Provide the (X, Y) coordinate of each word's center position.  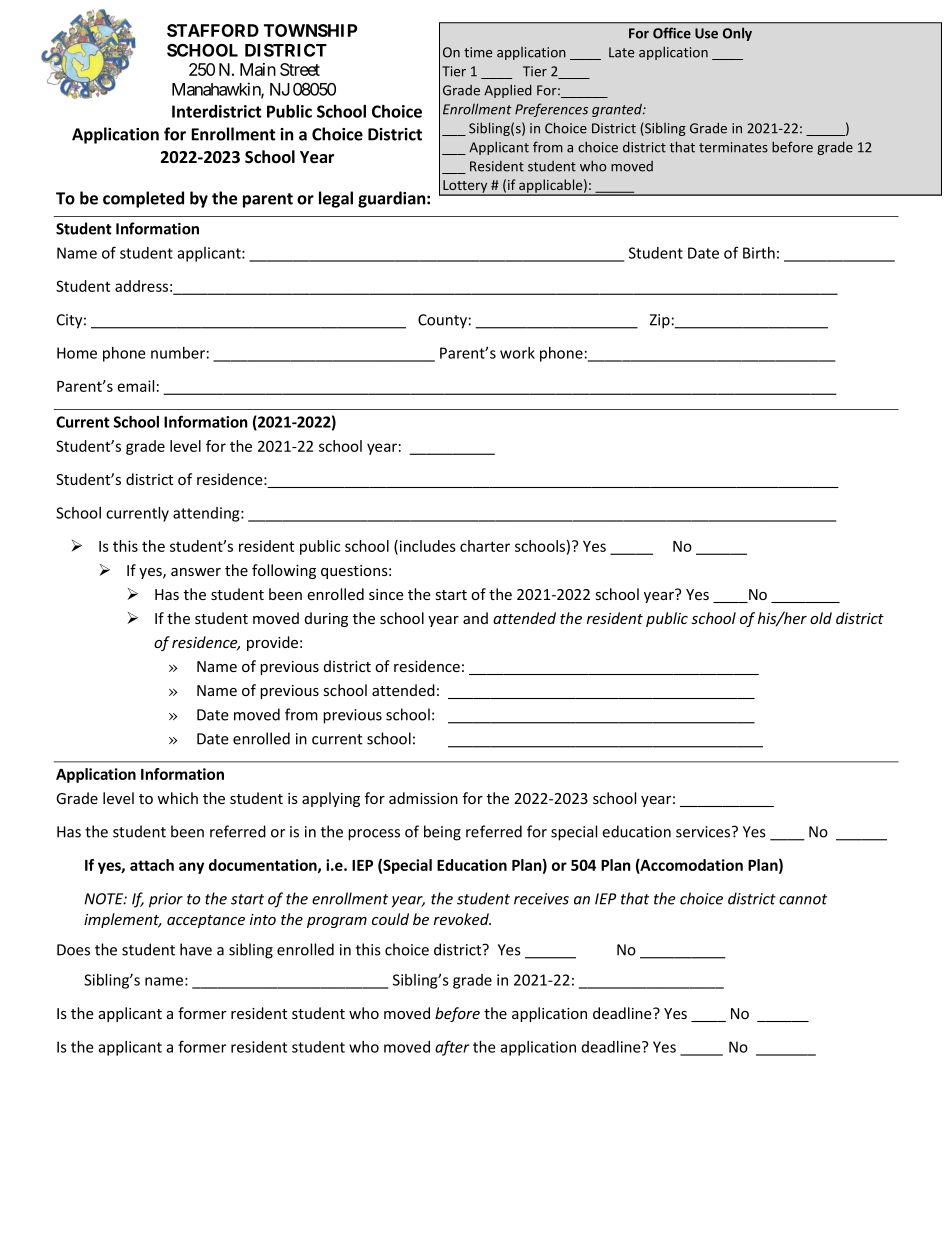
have (196, 949)
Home (77, 353)
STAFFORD (213, 30)
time (478, 52)
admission (423, 798)
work (517, 353)
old (821, 618)
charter (485, 546)
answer (196, 572)
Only (737, 34)
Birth (759, 253)
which (177, 798)
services (704, 832)
